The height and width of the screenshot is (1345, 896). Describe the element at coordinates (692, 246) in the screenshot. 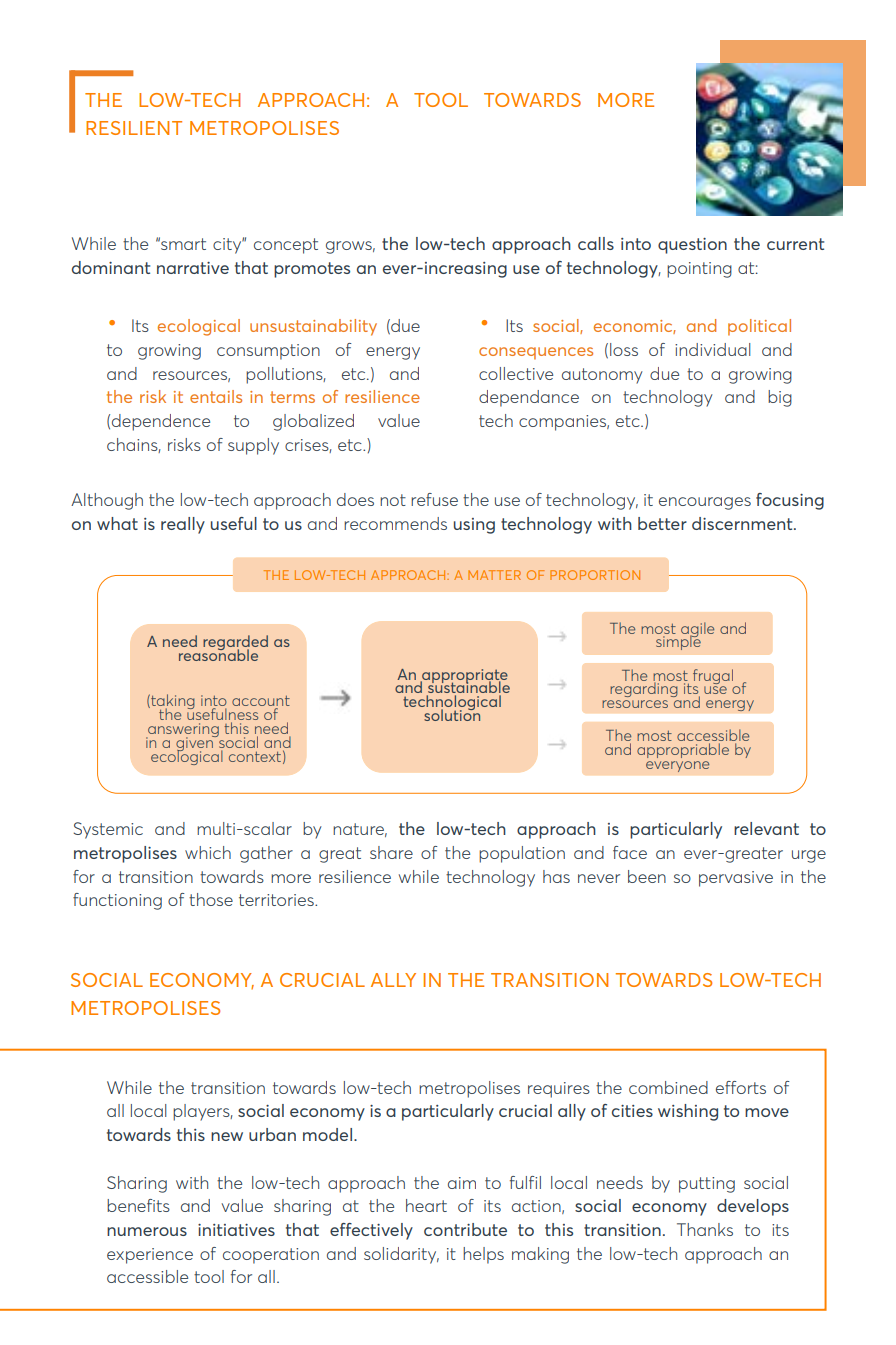

I see `question` at that location.
